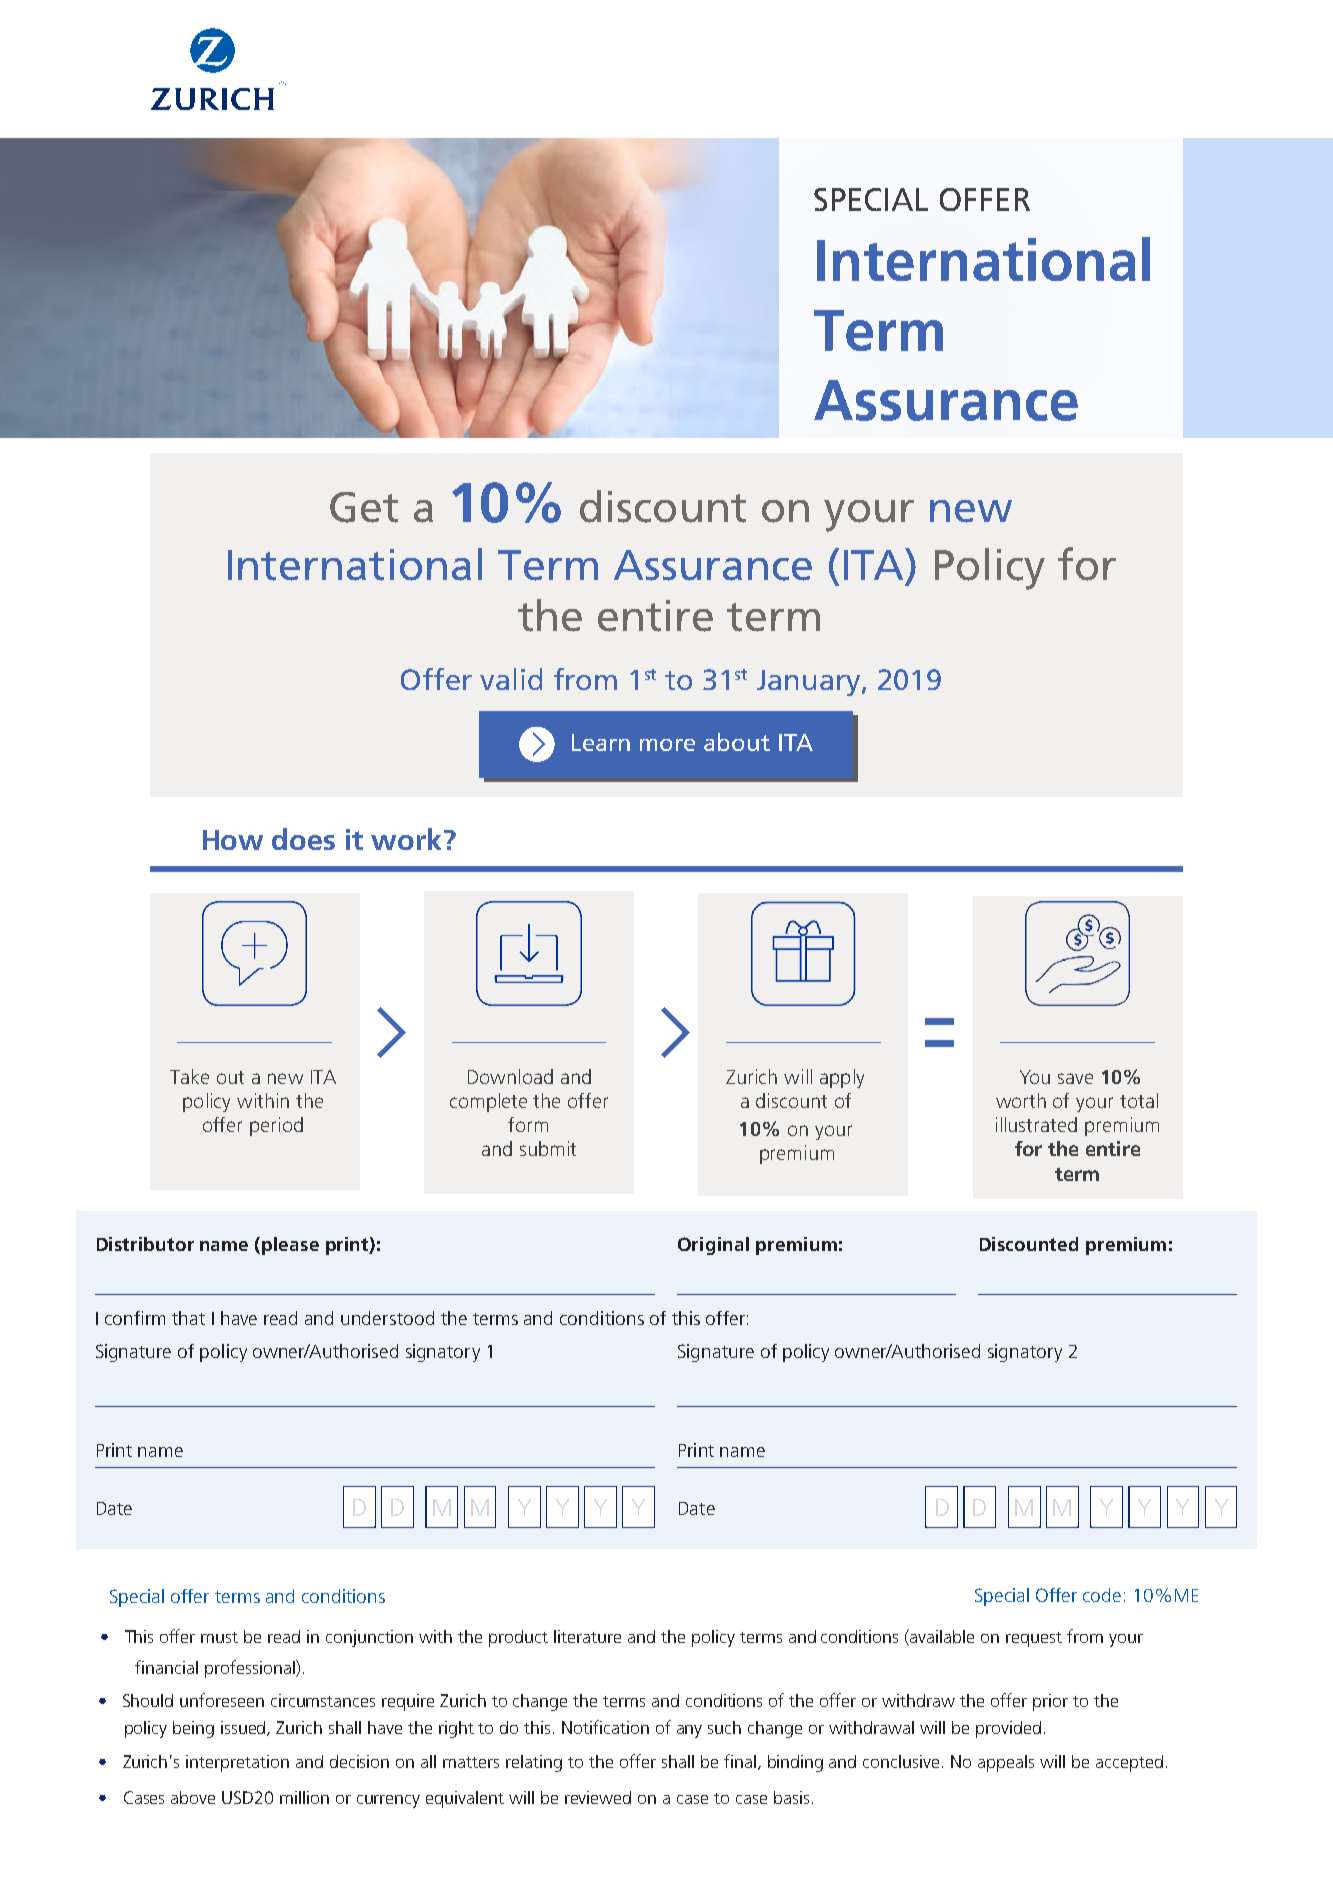 The image size is (1333, 1885). What do you see at coordinates (810, 683) in the screenshot?
I see `January` at bounding box center [810, 683].
